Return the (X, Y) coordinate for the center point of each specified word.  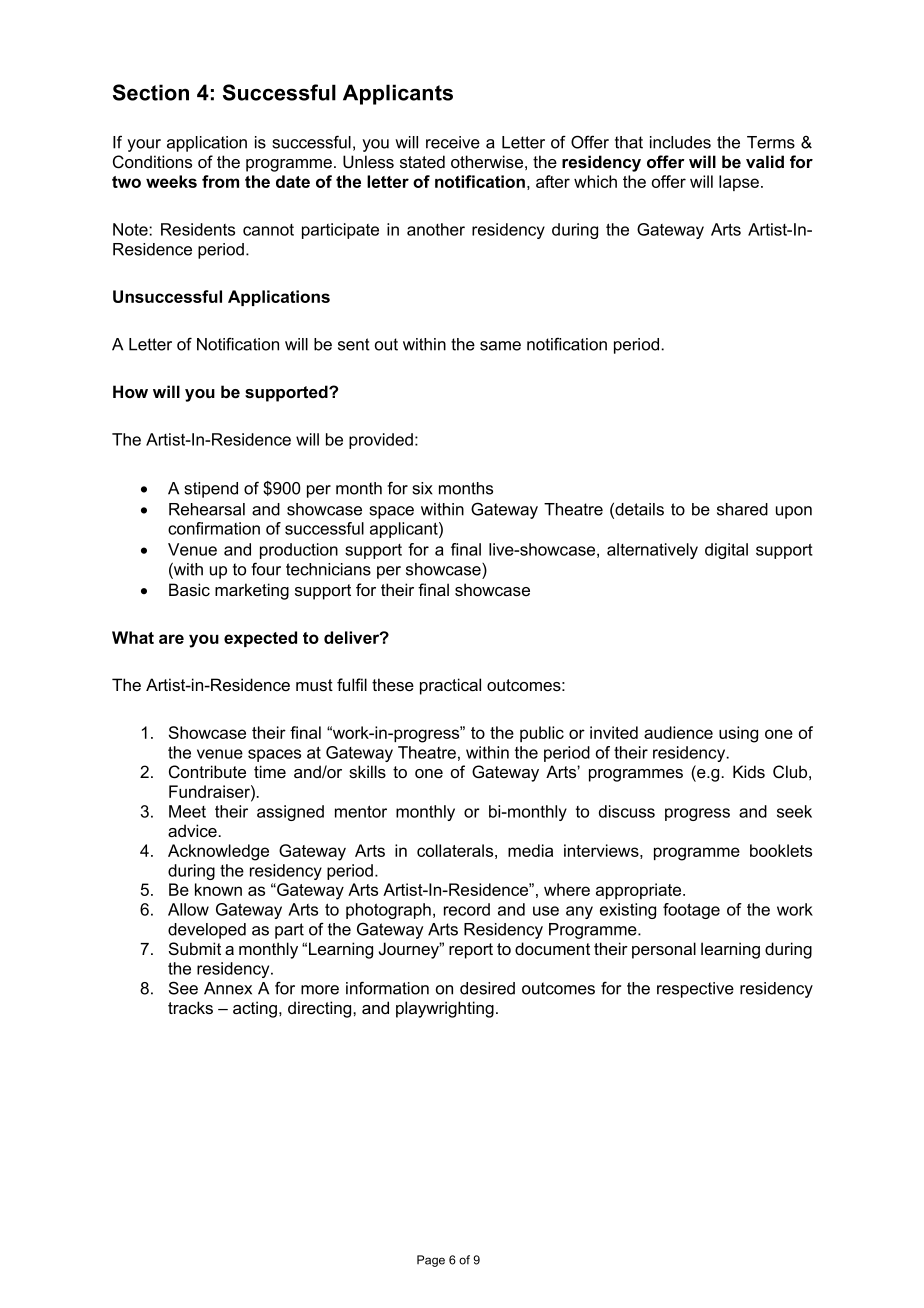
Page (431, 1261)
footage (691, 911)
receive (453, 142)
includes (680, 142)
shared (742, 509)
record (467, 909)
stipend (211, 490)
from (220, 181)
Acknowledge (218, 852)
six (422, 488)
